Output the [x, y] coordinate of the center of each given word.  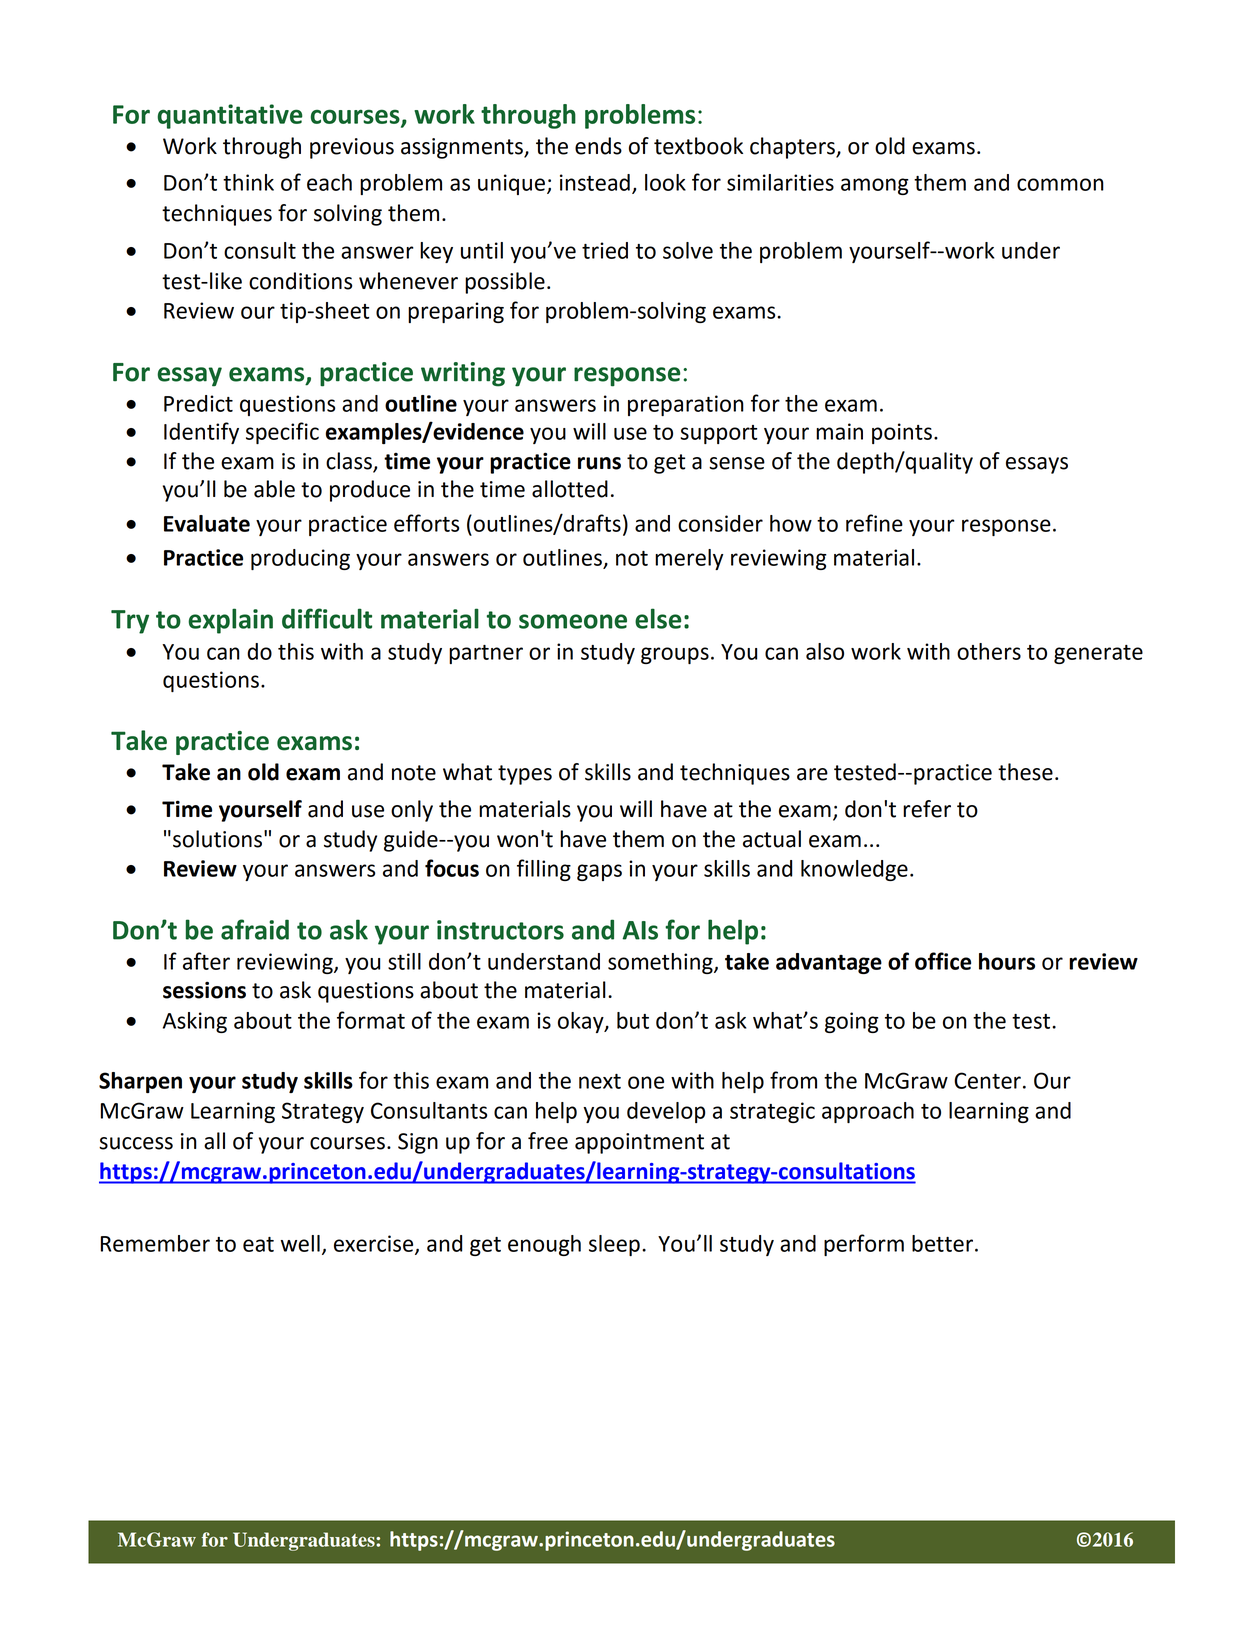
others [989, 651]
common [1060, 184]
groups [675, 655]
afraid [255, 929]
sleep [614, 1245]
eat [258, 1244]
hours [1007, 961]
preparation [686, 405]
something [661, 963]
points [902, 433]
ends [598, 146]
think [248, 182]
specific [282, 433]
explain [230, 621]
